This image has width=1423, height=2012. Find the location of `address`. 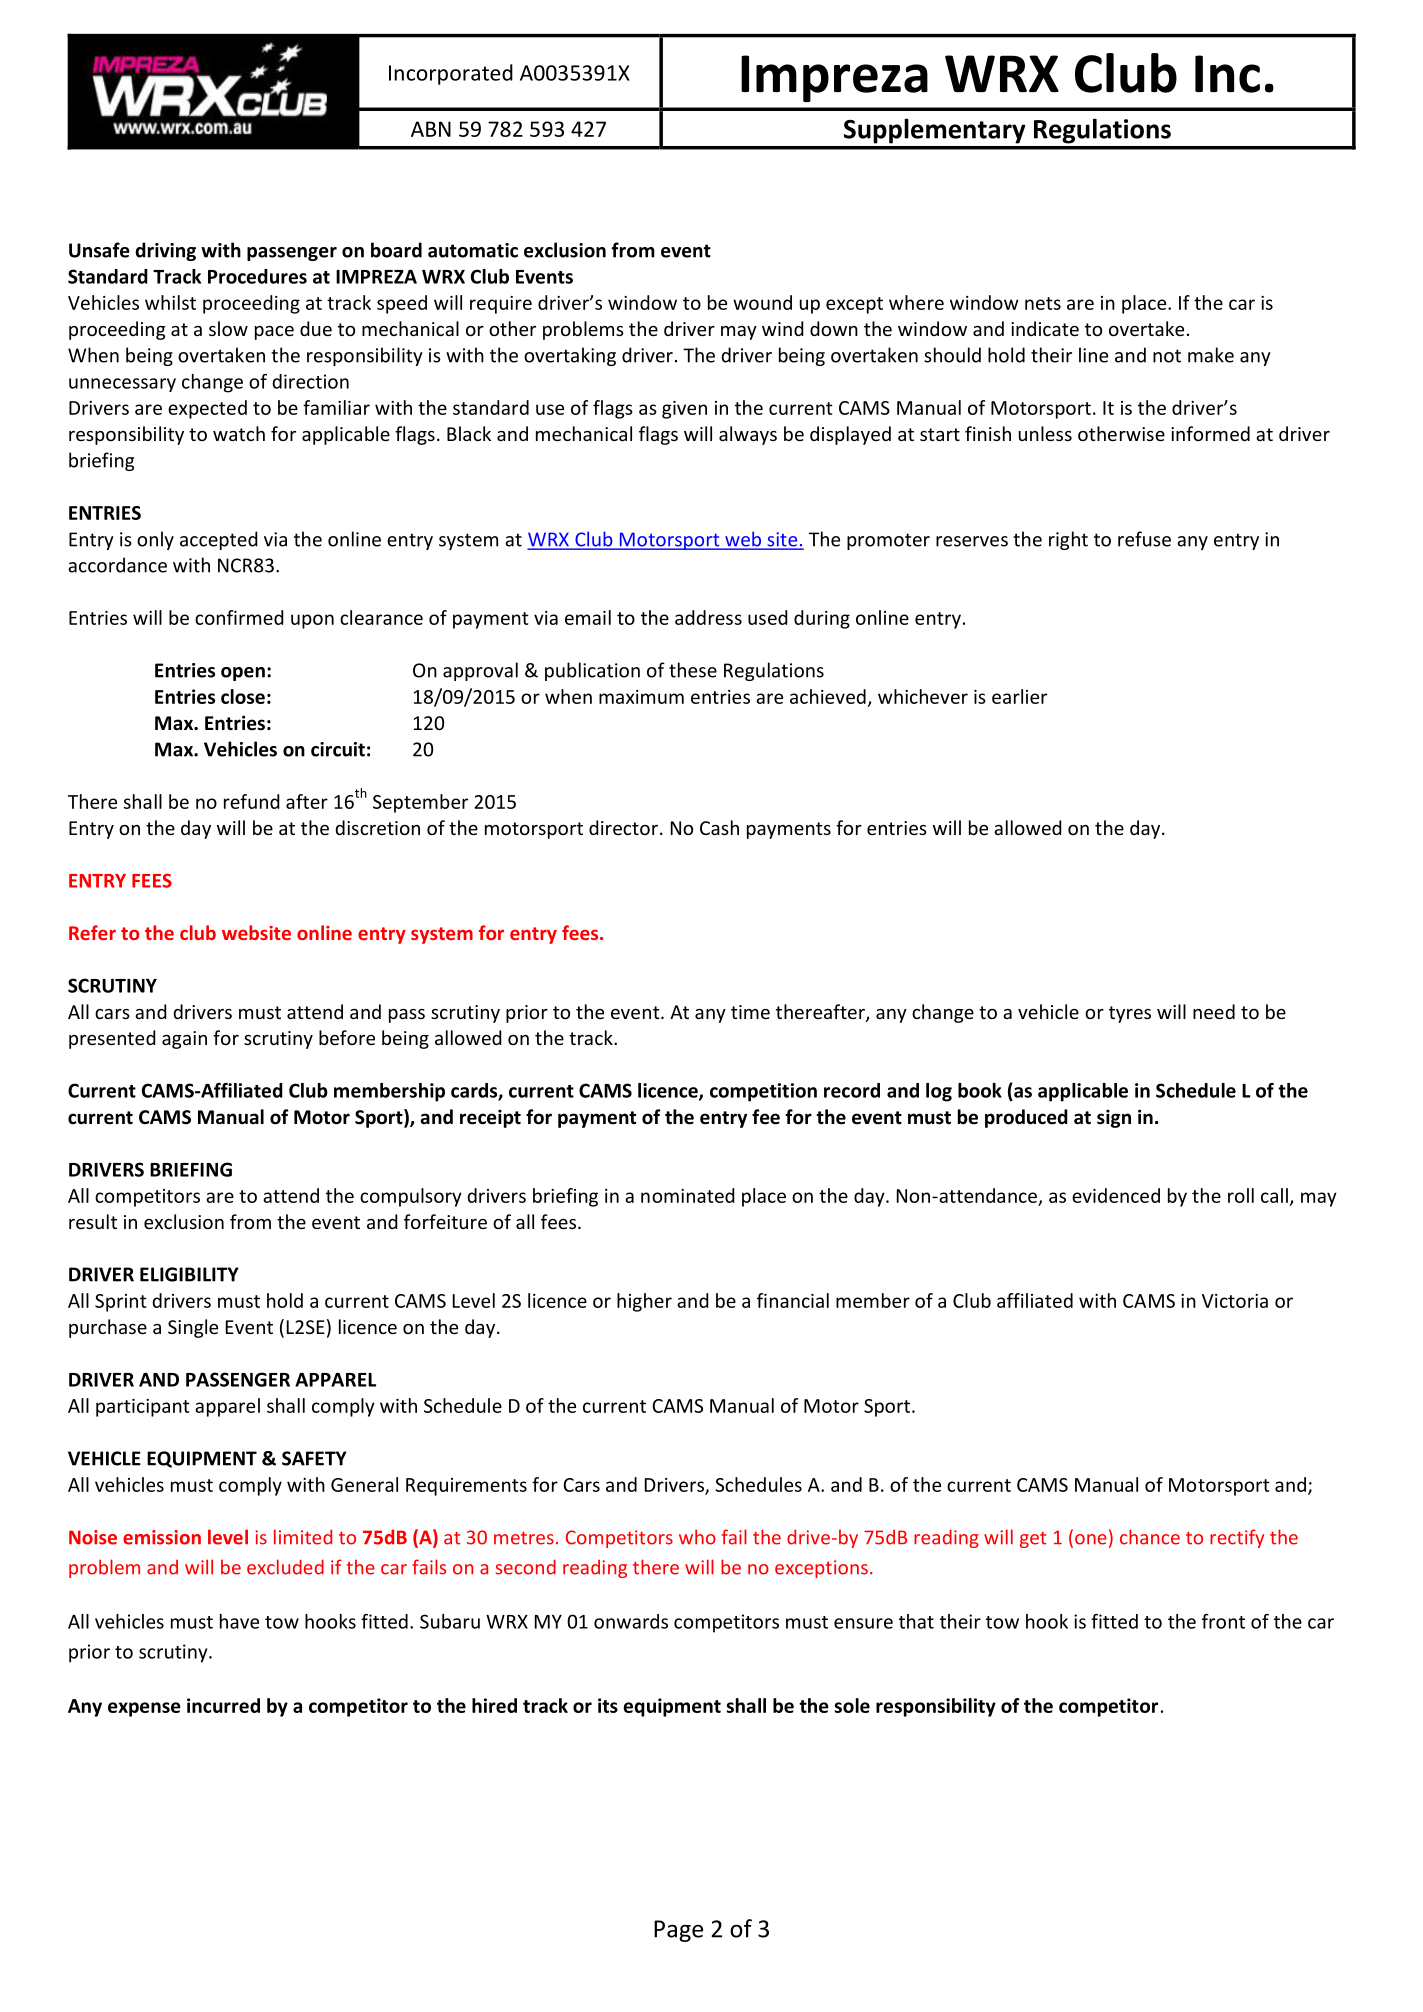

address is located at coordinates (708, 617).
